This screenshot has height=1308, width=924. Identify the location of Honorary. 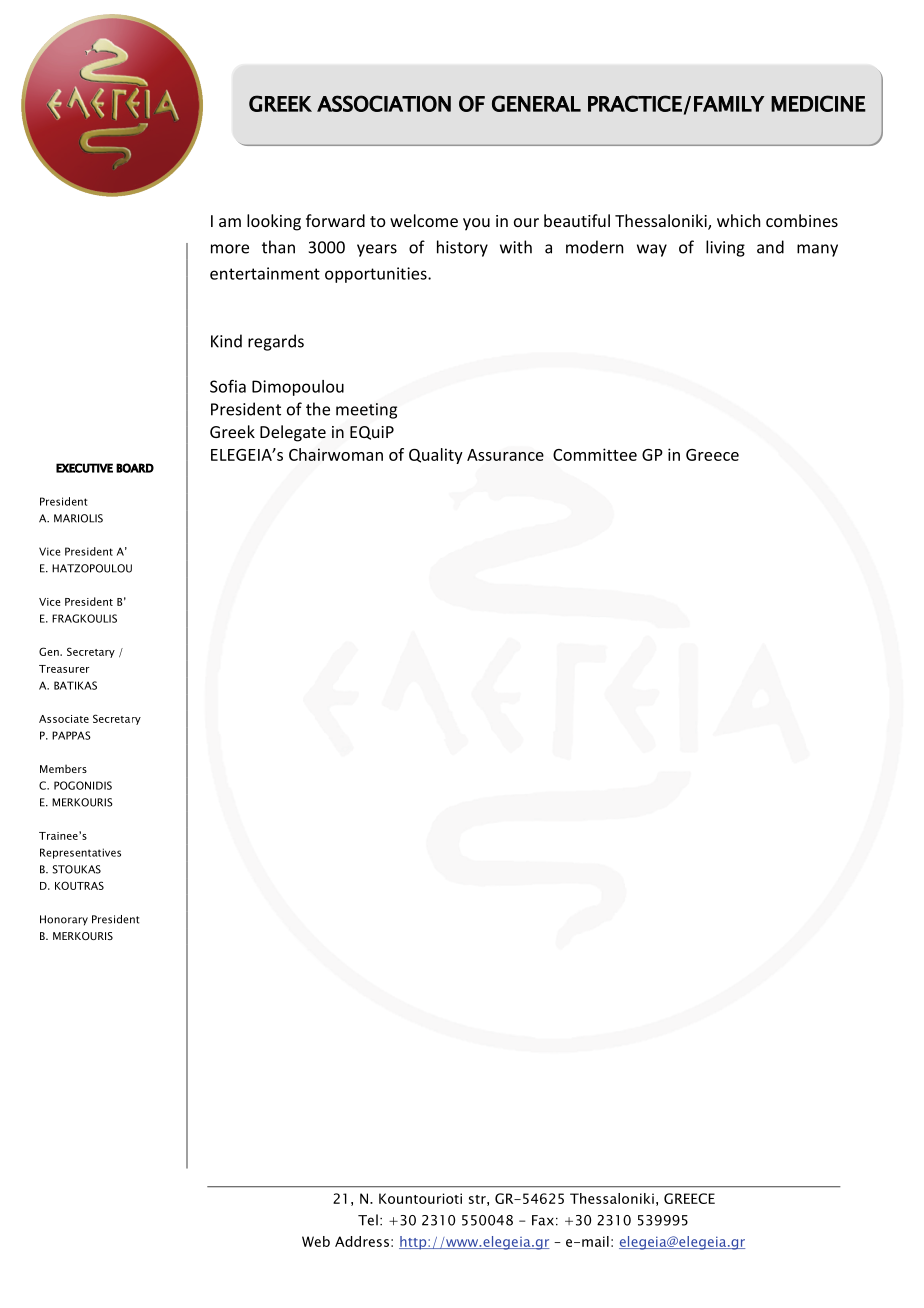
(64, 920).
